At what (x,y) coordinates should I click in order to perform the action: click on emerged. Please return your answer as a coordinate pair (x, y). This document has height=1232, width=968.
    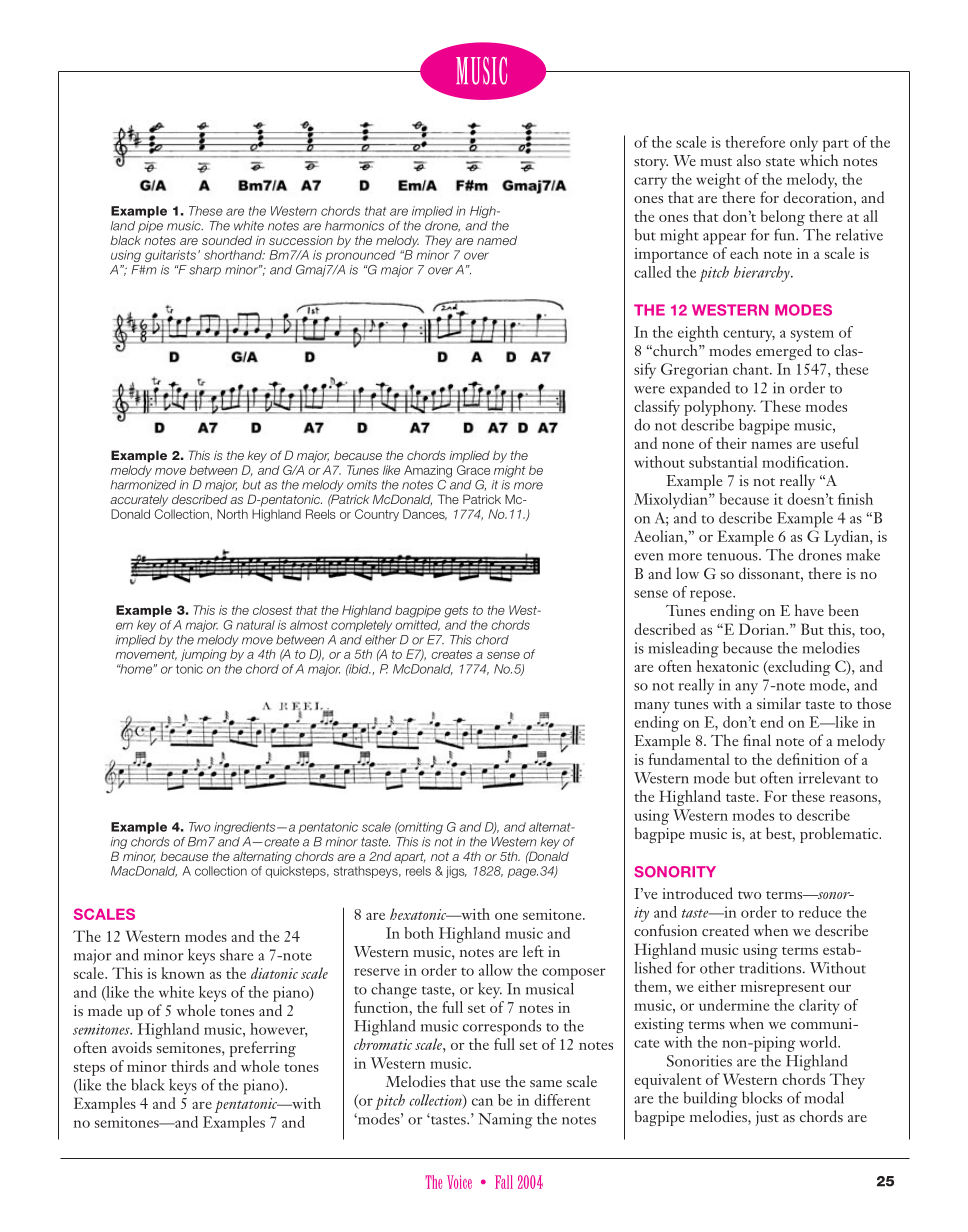
    Looking at the image, I should click on (784, 352).
